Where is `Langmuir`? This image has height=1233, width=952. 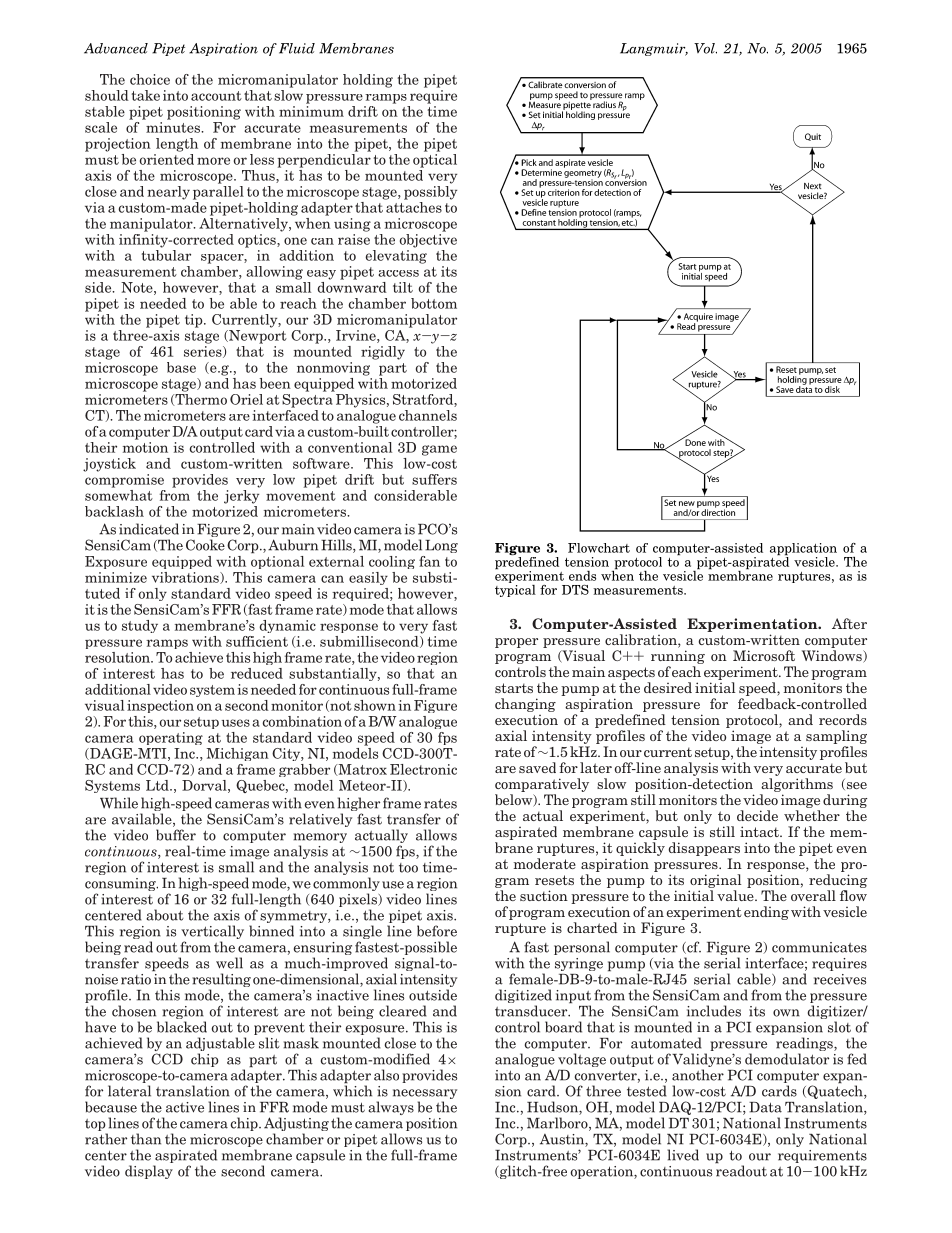
Langmuir is located at coordinates (654, 49).
